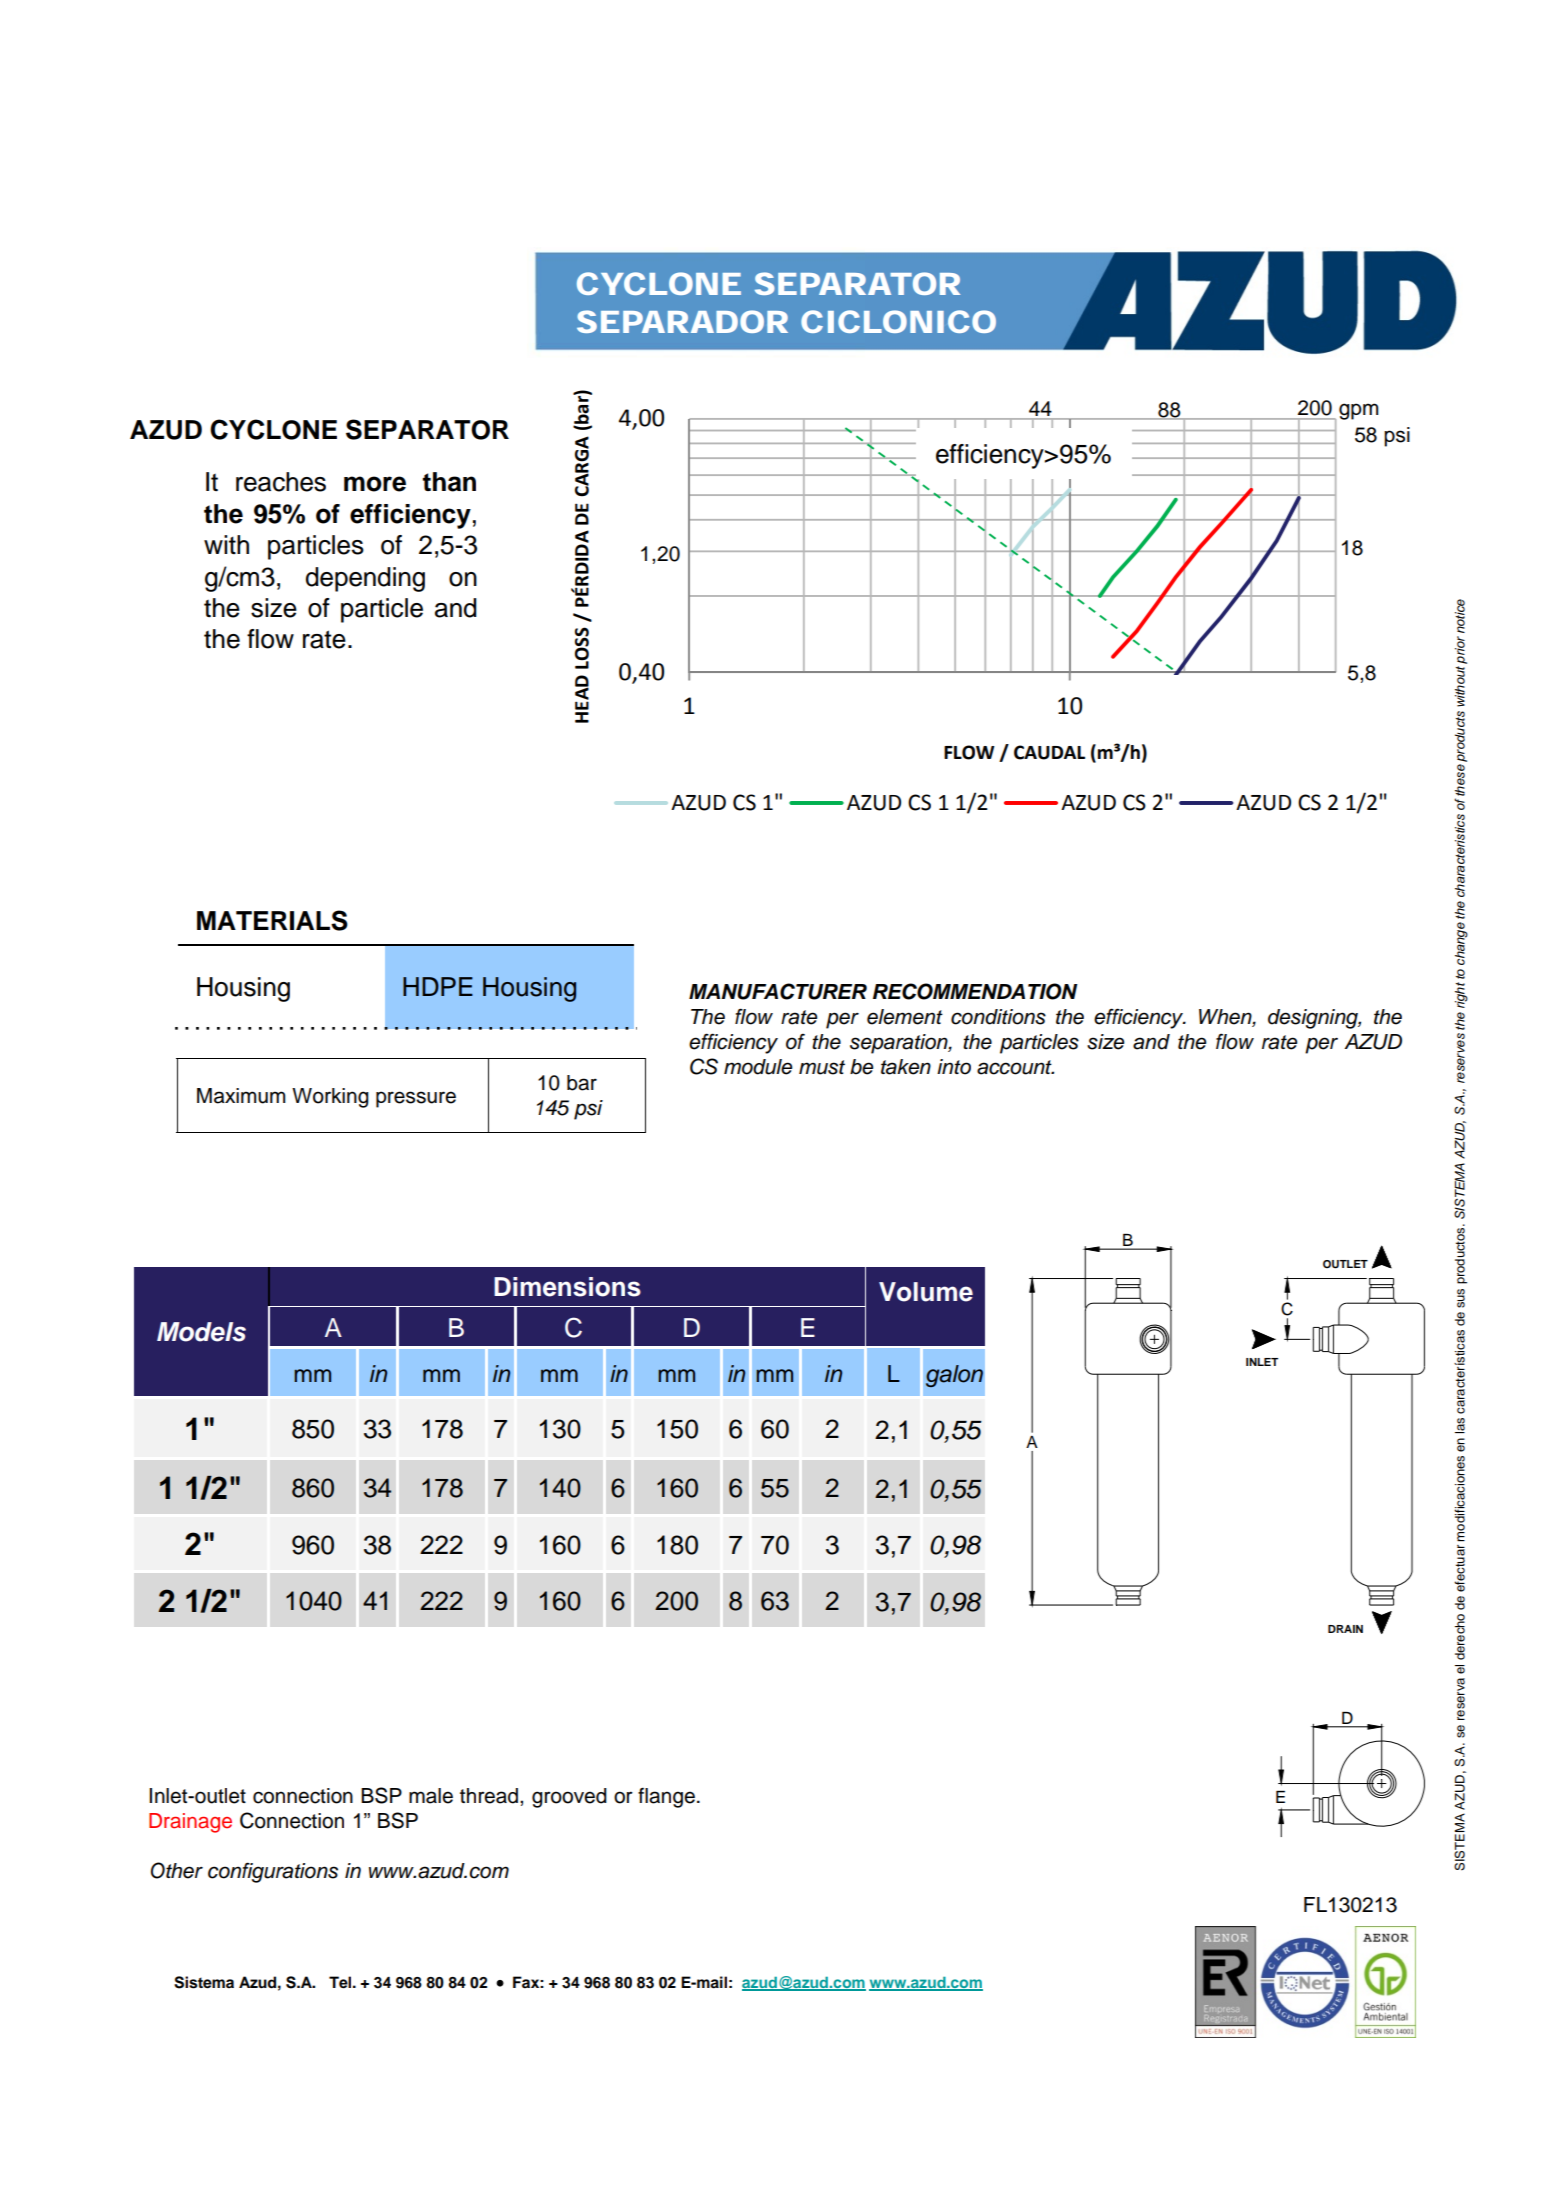 The image size is (1559, 2205). What do you see at coordinates (1359, 411) in the image?
I see `gpm` at bounding box center [1359, 411].
